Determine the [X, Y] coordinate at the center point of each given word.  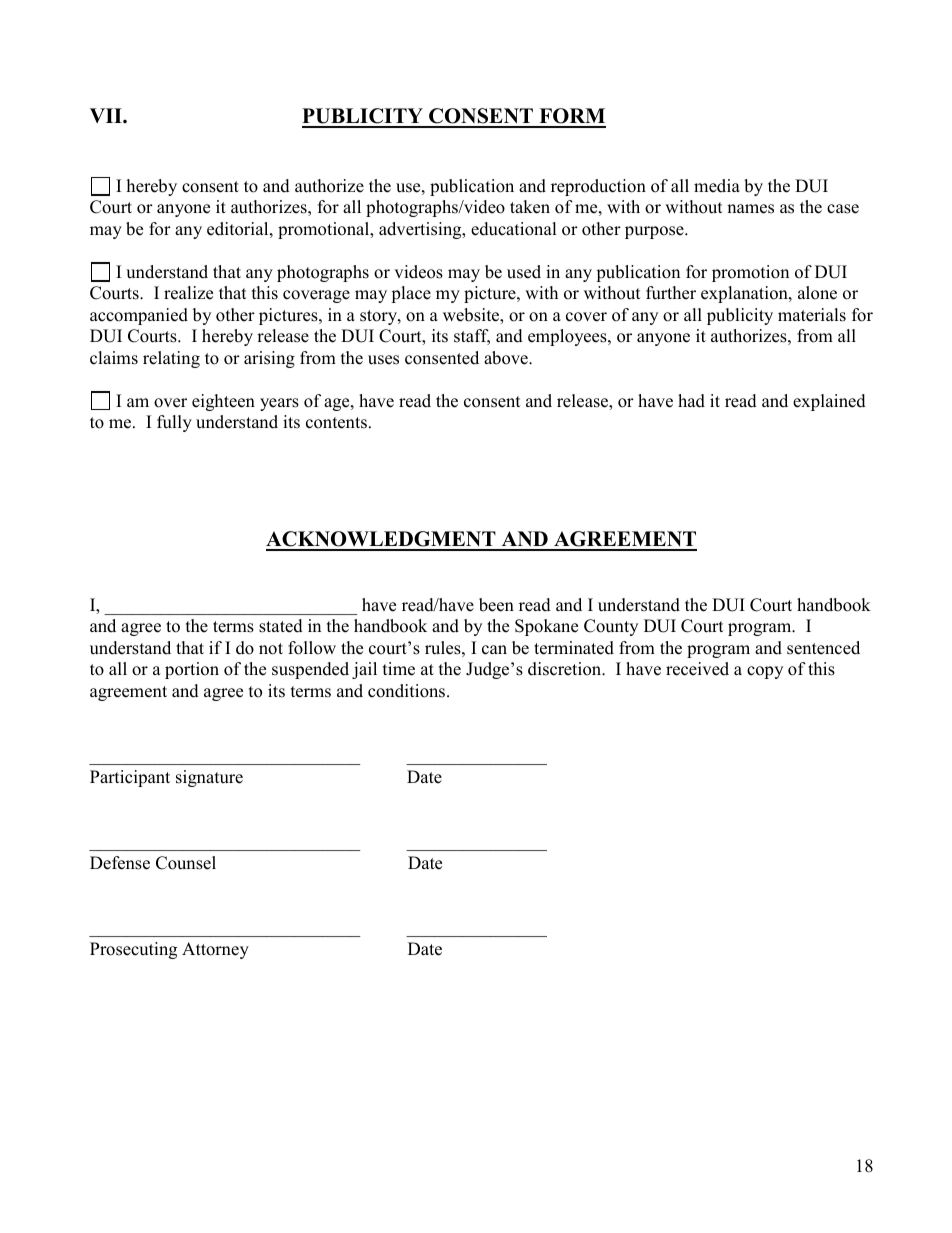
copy [765, 672]
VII [107, 115]
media [717, 186]
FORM [571, 117]
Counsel [186, 863]
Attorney [215, 950]
